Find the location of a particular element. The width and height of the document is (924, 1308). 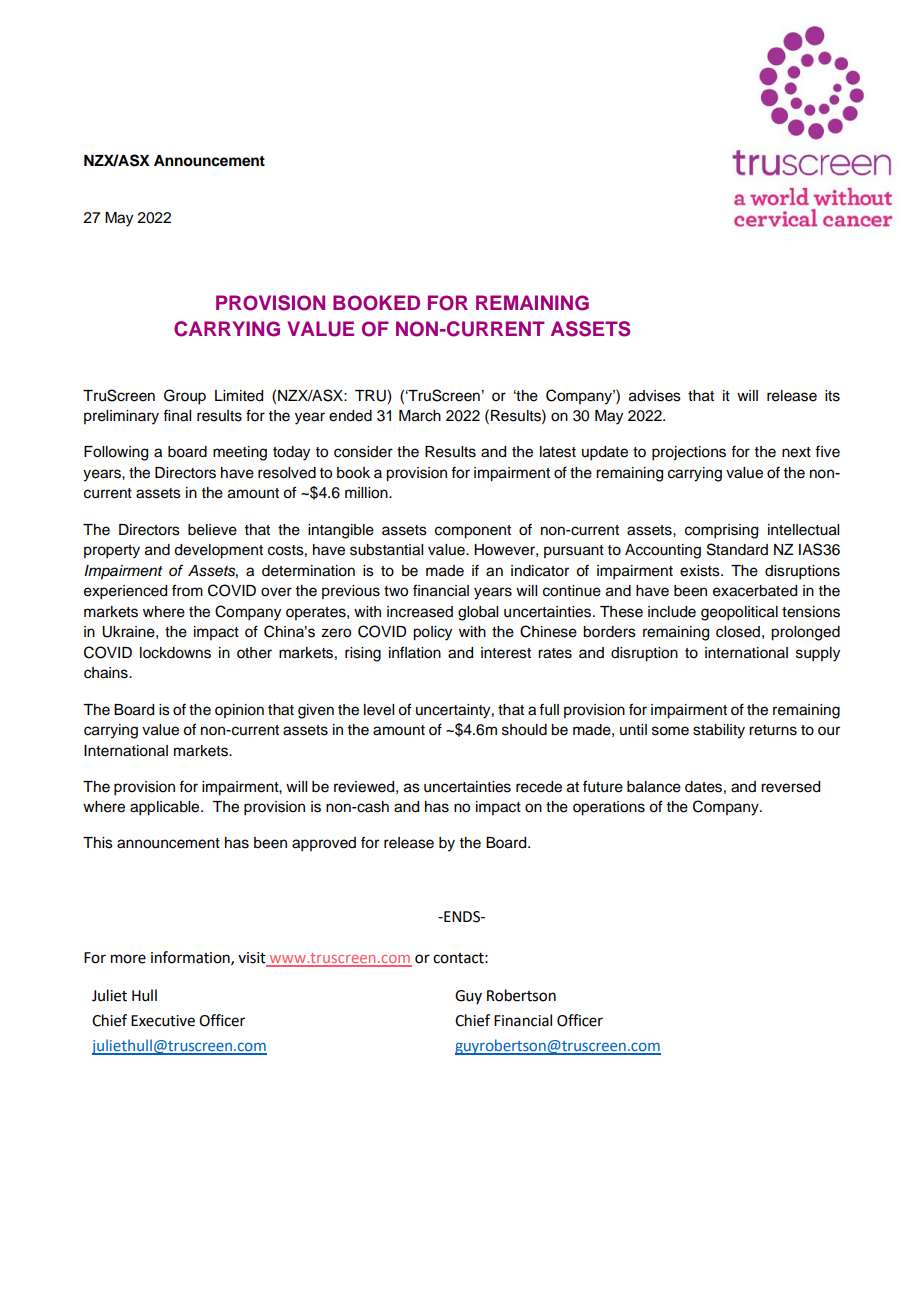

its is located at coordinates (832, 396).
